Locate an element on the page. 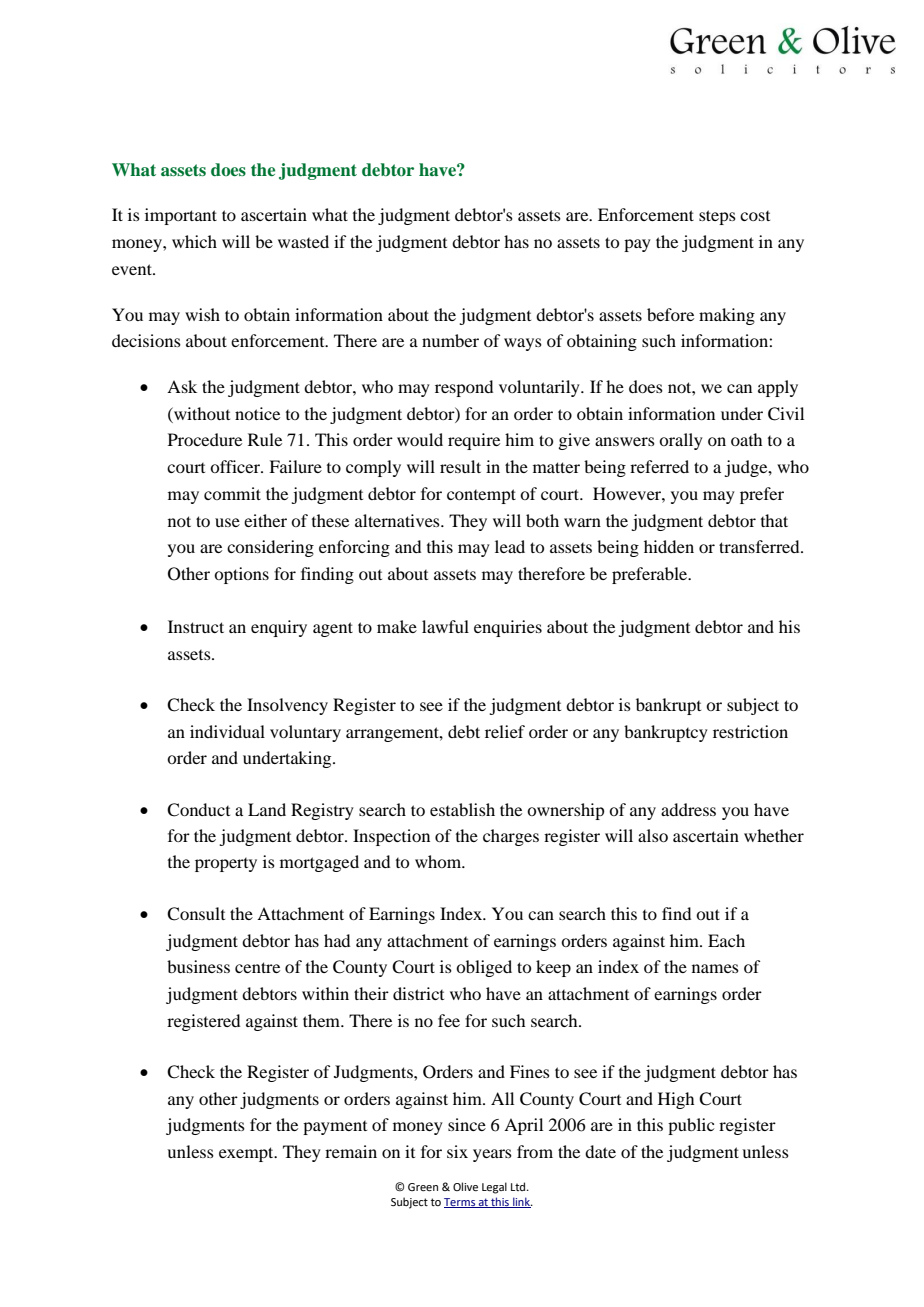  which is located at coordinates (194, 241).
